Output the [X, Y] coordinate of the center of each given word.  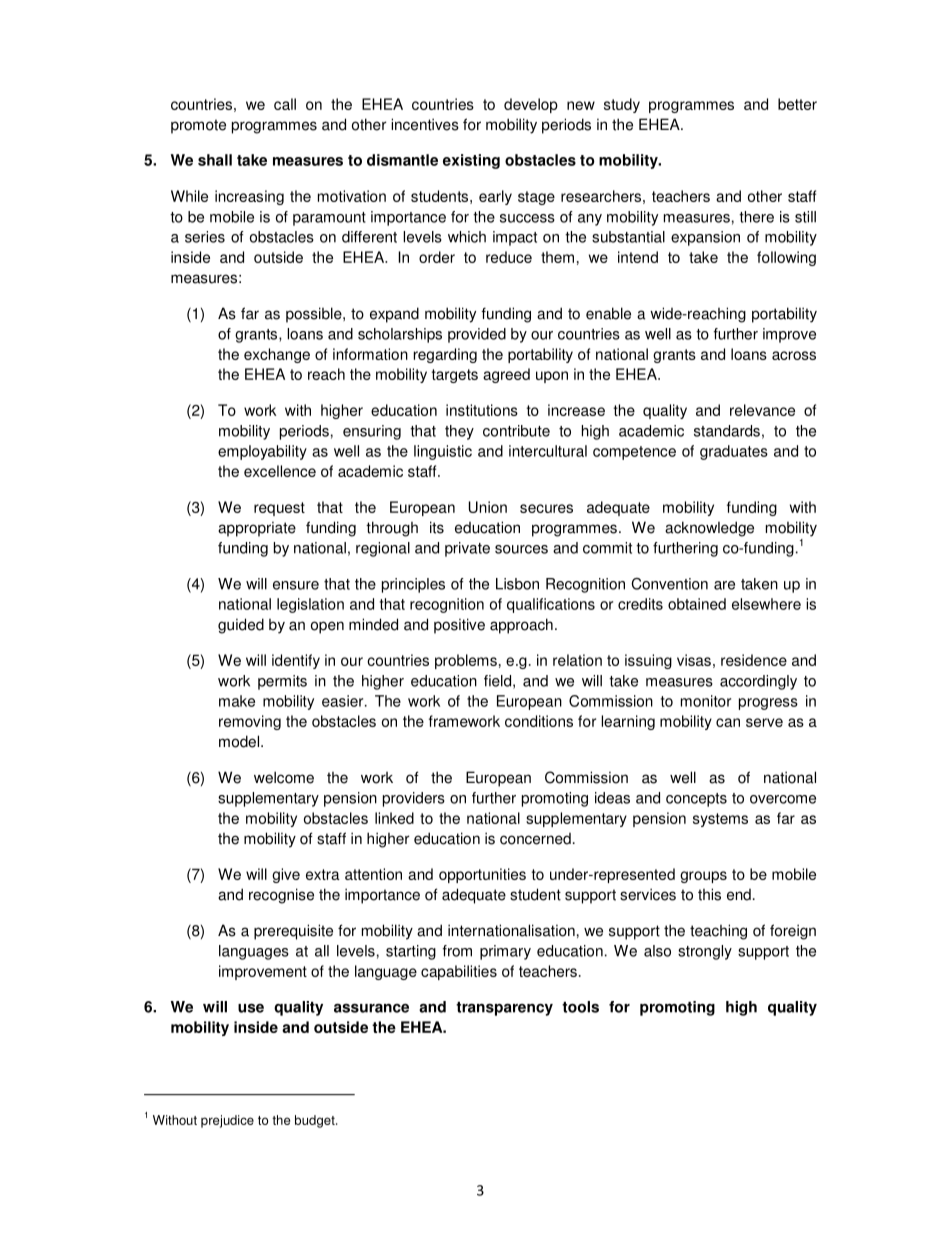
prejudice [227, 1121]
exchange [277, 355]
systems [720, 820]
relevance [762, 410]
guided [241, 626]
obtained [697, 604]
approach [521, 626]
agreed [506, 375]
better [797, 104]
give [286, 875]
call [285, 104]
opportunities [482, 875]
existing [471, 161]
